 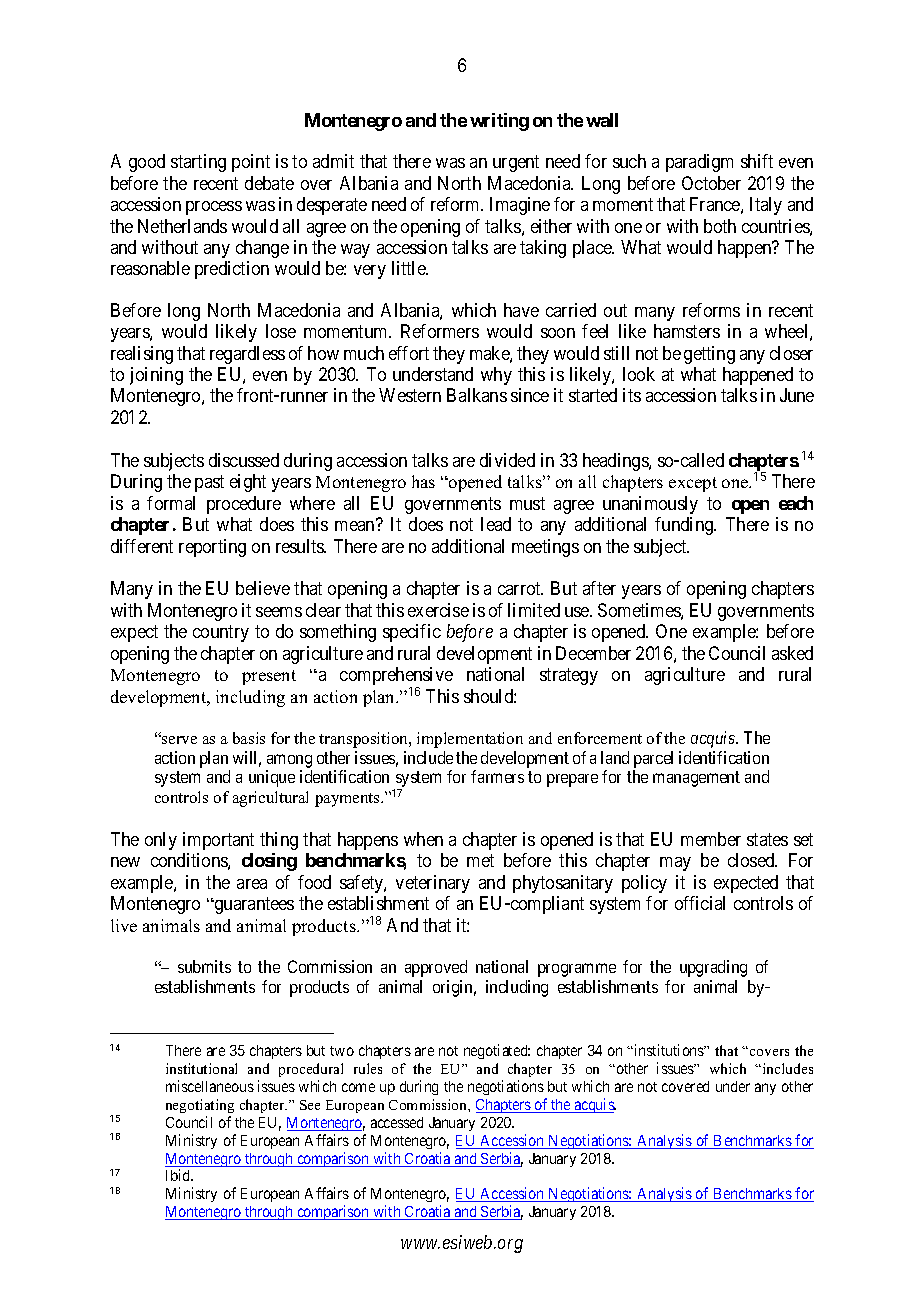 What do you see at coordinates (699, 163) in the document?
I see `paradigm` at bounding box center [699, 163].
